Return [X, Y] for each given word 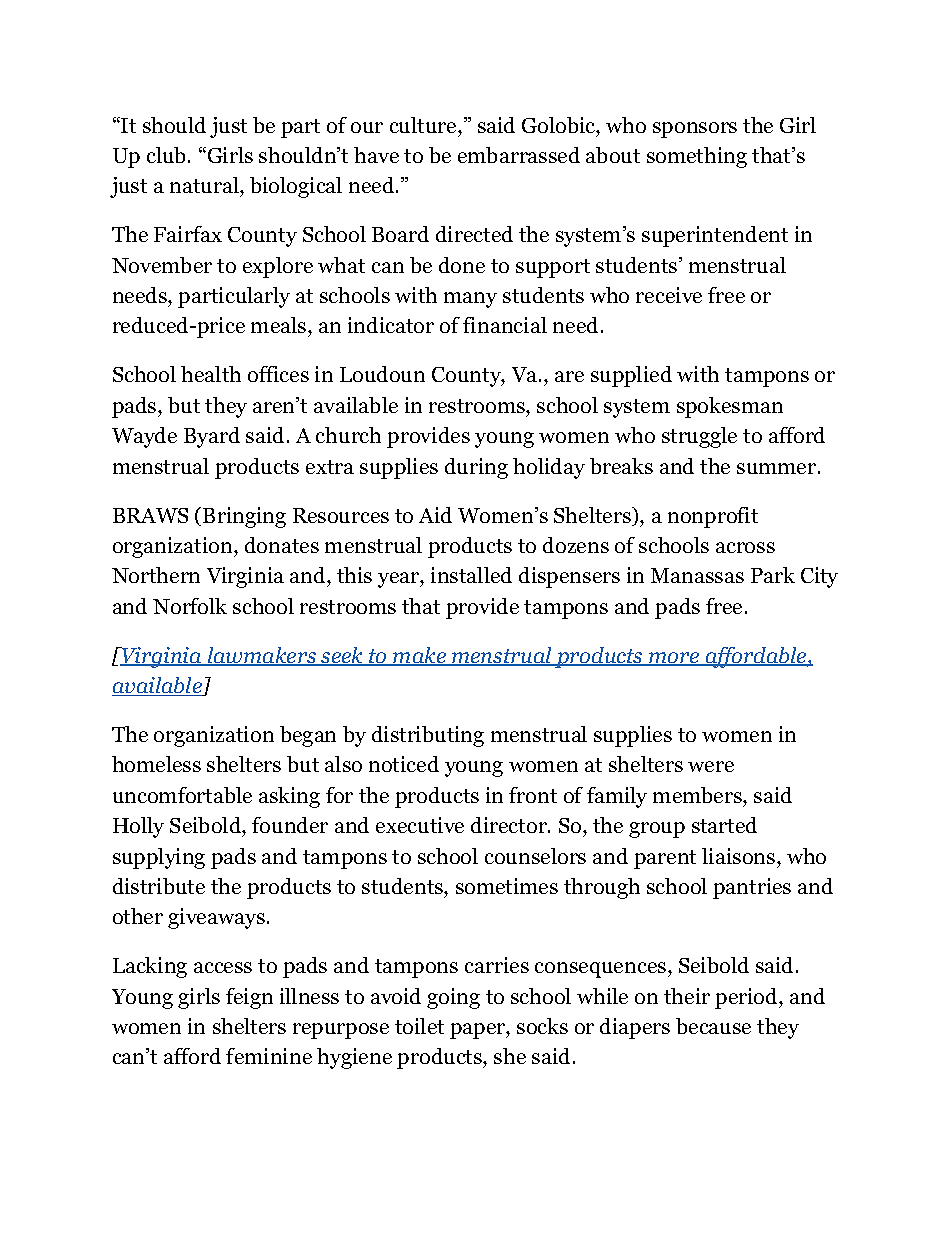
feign [249, 998]
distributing [428, 736]
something [697, 157]
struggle [699, 437]
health [211, 374]
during [476, 468]
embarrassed [519, 155]
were [711, 766]
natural [205, 187]
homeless [156, 764]
